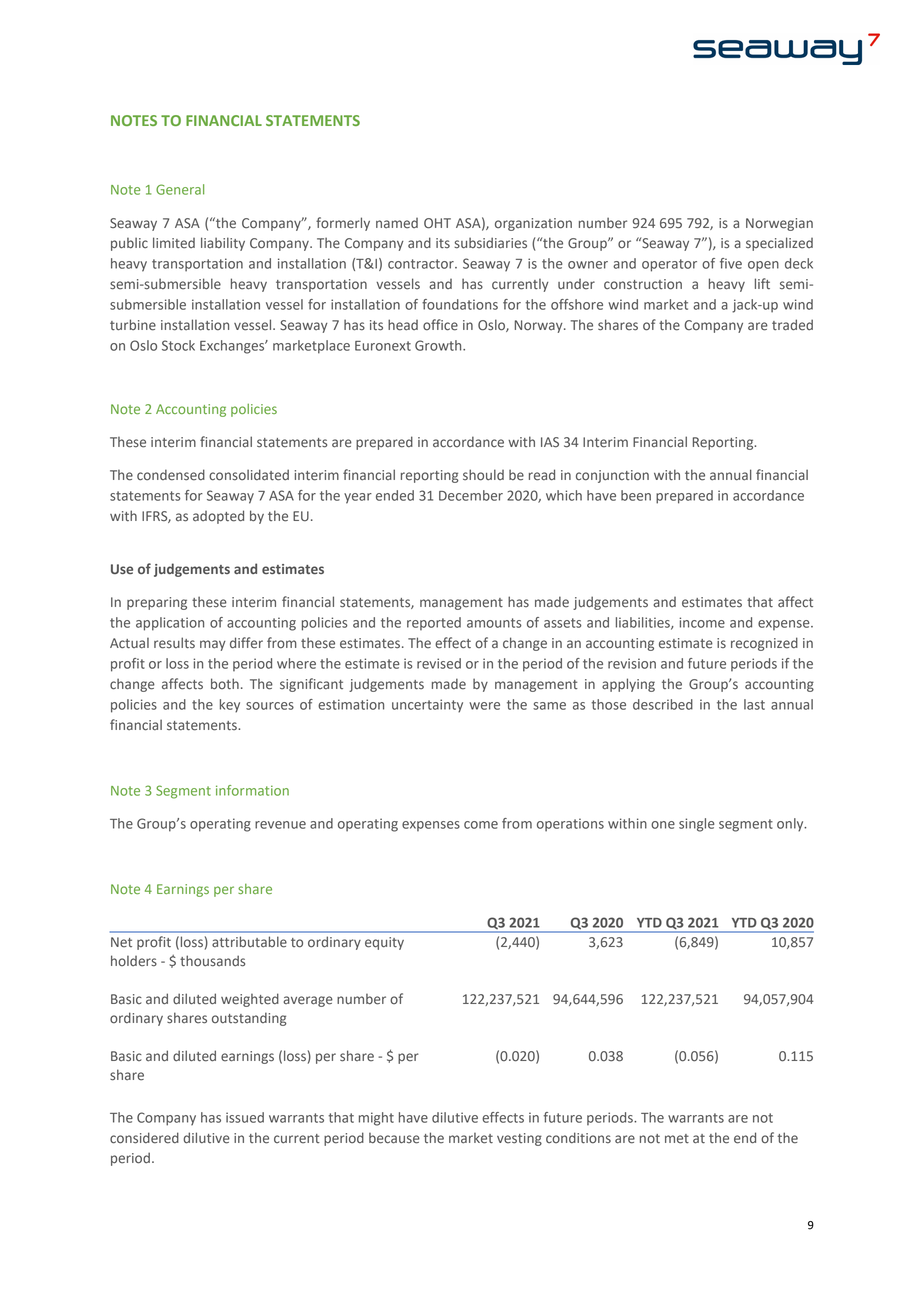 The width and height of the screenshot is (924, 1308). Describe the element at coordinates (245, 1117) in the screenshot. I see `issued` at that location.
